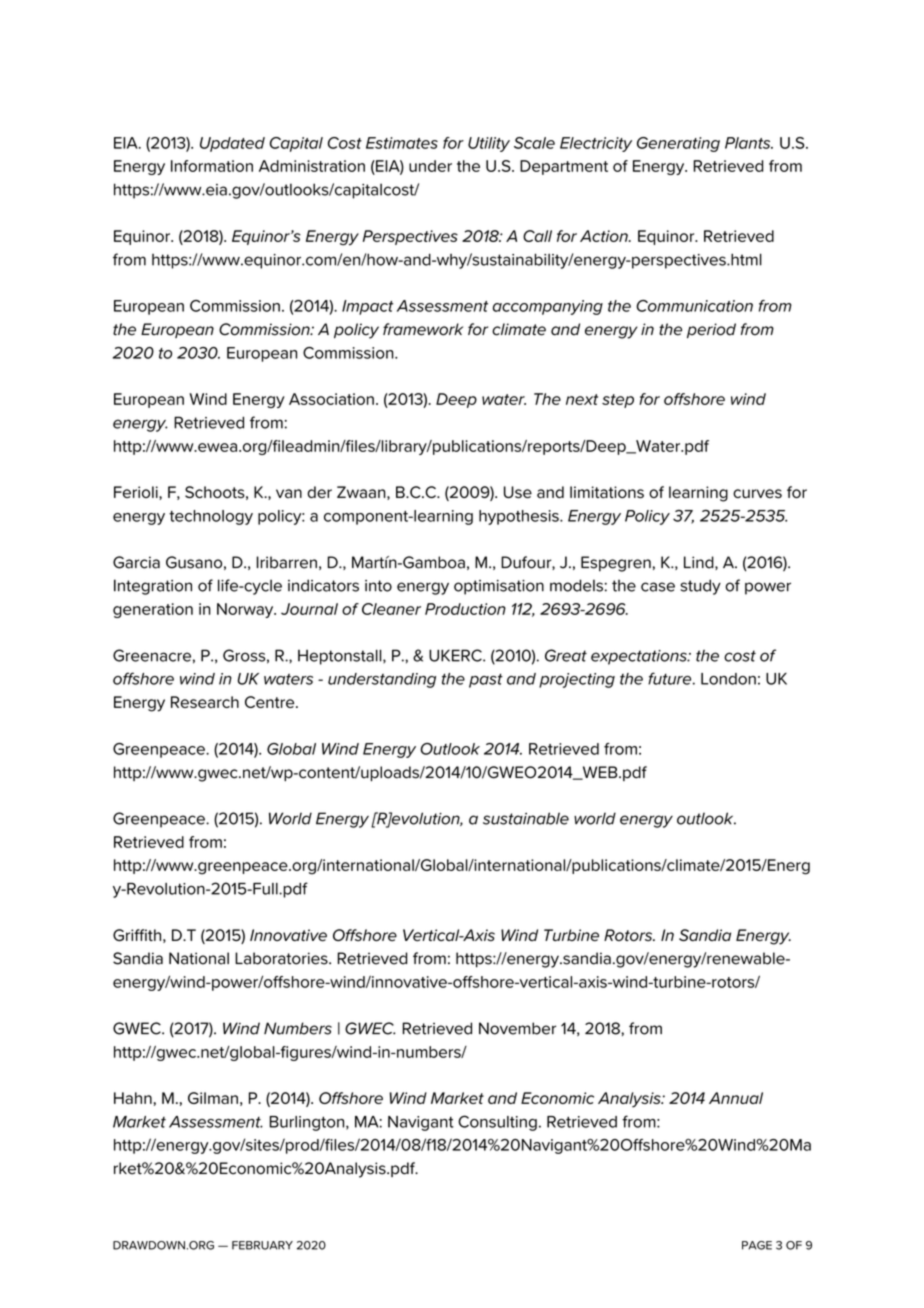 The width and height of the screenshot is (924, 1308). I want to click on Information, so click(212, 166).
